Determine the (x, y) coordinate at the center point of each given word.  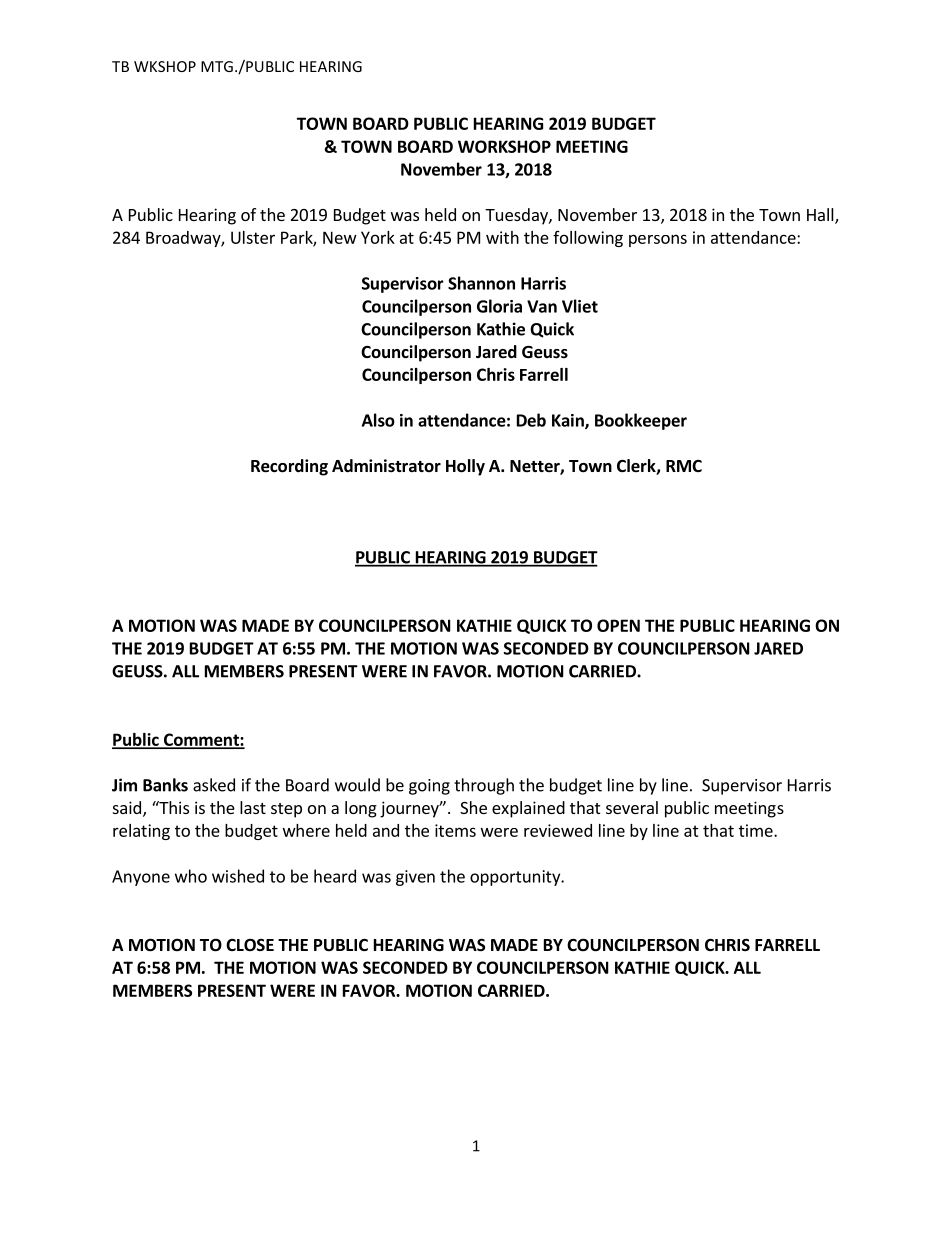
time (757, 830)
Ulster (253, 237)
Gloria (499, 306)
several (632, 807)
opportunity (516, 878)
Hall (821, 216)
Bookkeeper (641, 421)
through (484, 786)
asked (214, 785)
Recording (289, 467)
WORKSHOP (504, 146)
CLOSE (250, 944)
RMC (684, 466)
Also (378, 420)
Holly (465, 467)
